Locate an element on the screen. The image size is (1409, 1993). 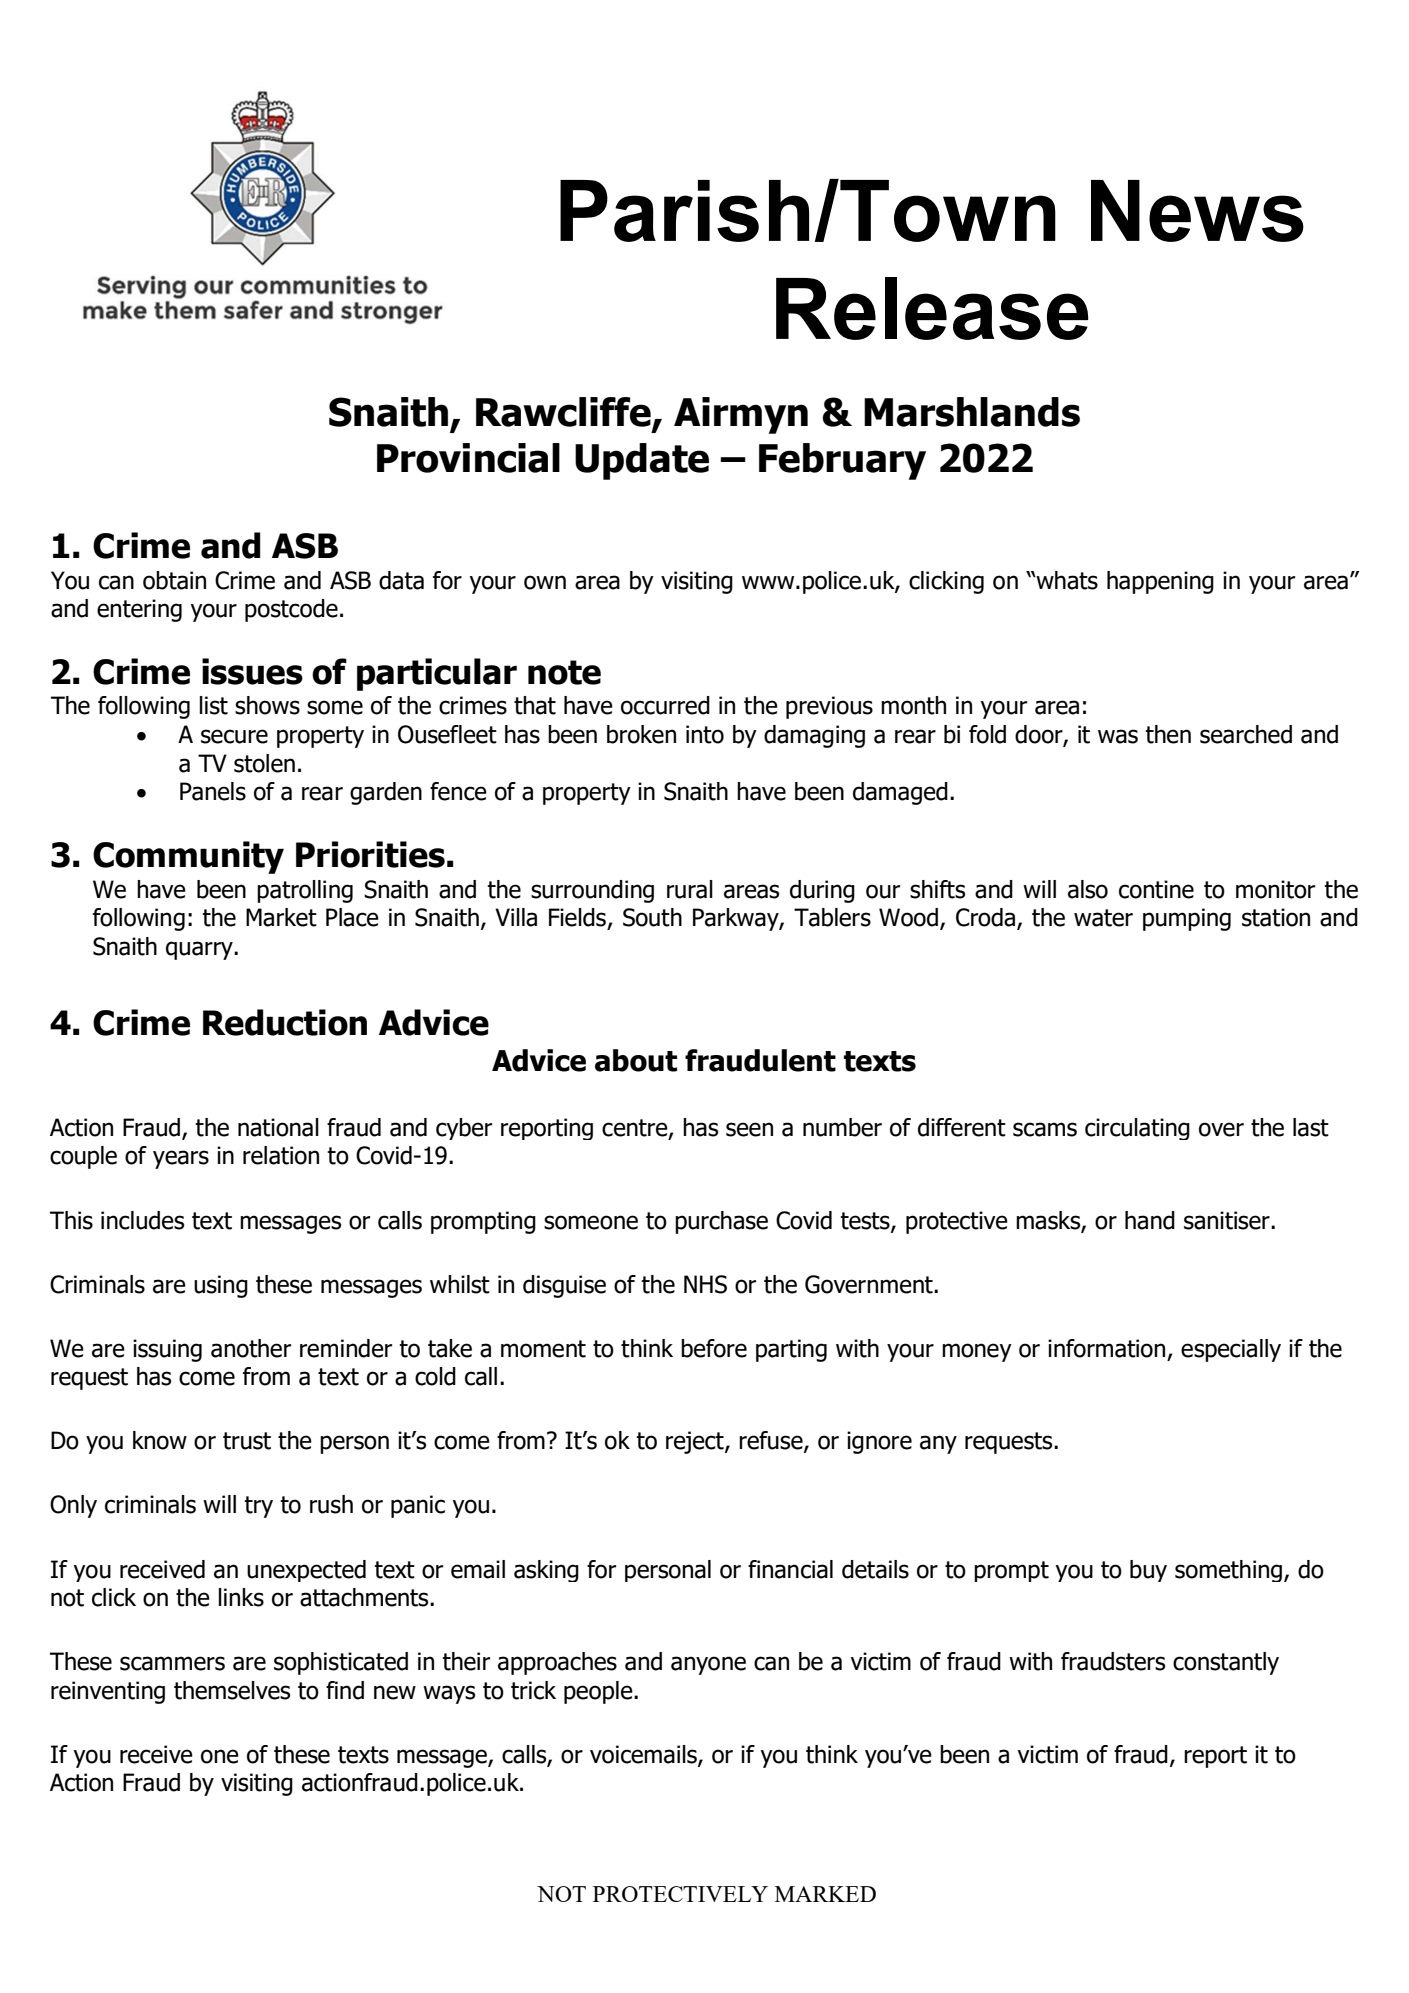
Release is located at coordinates (932, 308).
